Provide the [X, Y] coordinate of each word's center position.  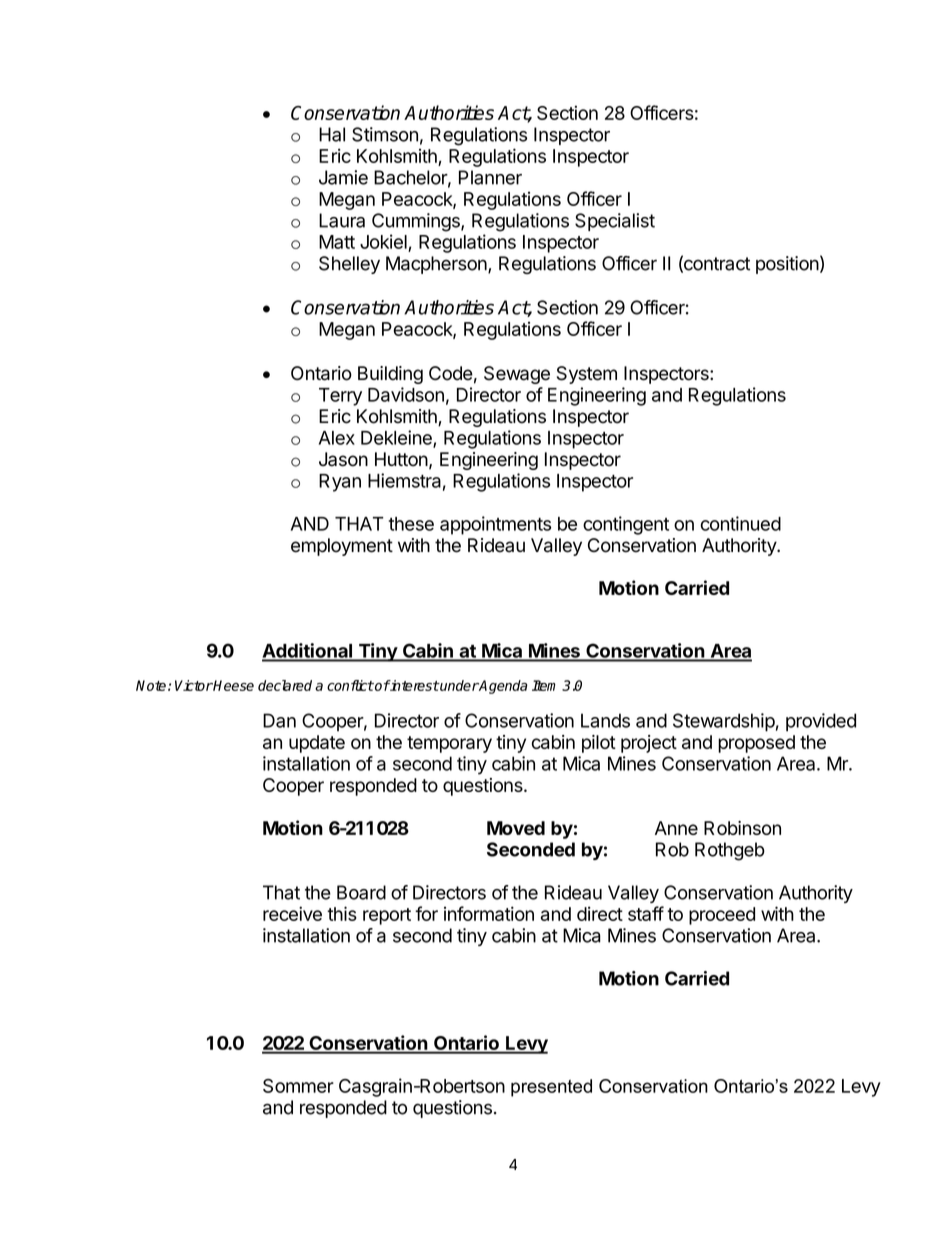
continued [741, 523]
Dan [279, 720]
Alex [337, 438]
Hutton [401, 459]
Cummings [417, 222]
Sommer [298, 1086]
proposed [756, 744]
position [787, 265]
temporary [449, 744]
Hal [332, 134]
